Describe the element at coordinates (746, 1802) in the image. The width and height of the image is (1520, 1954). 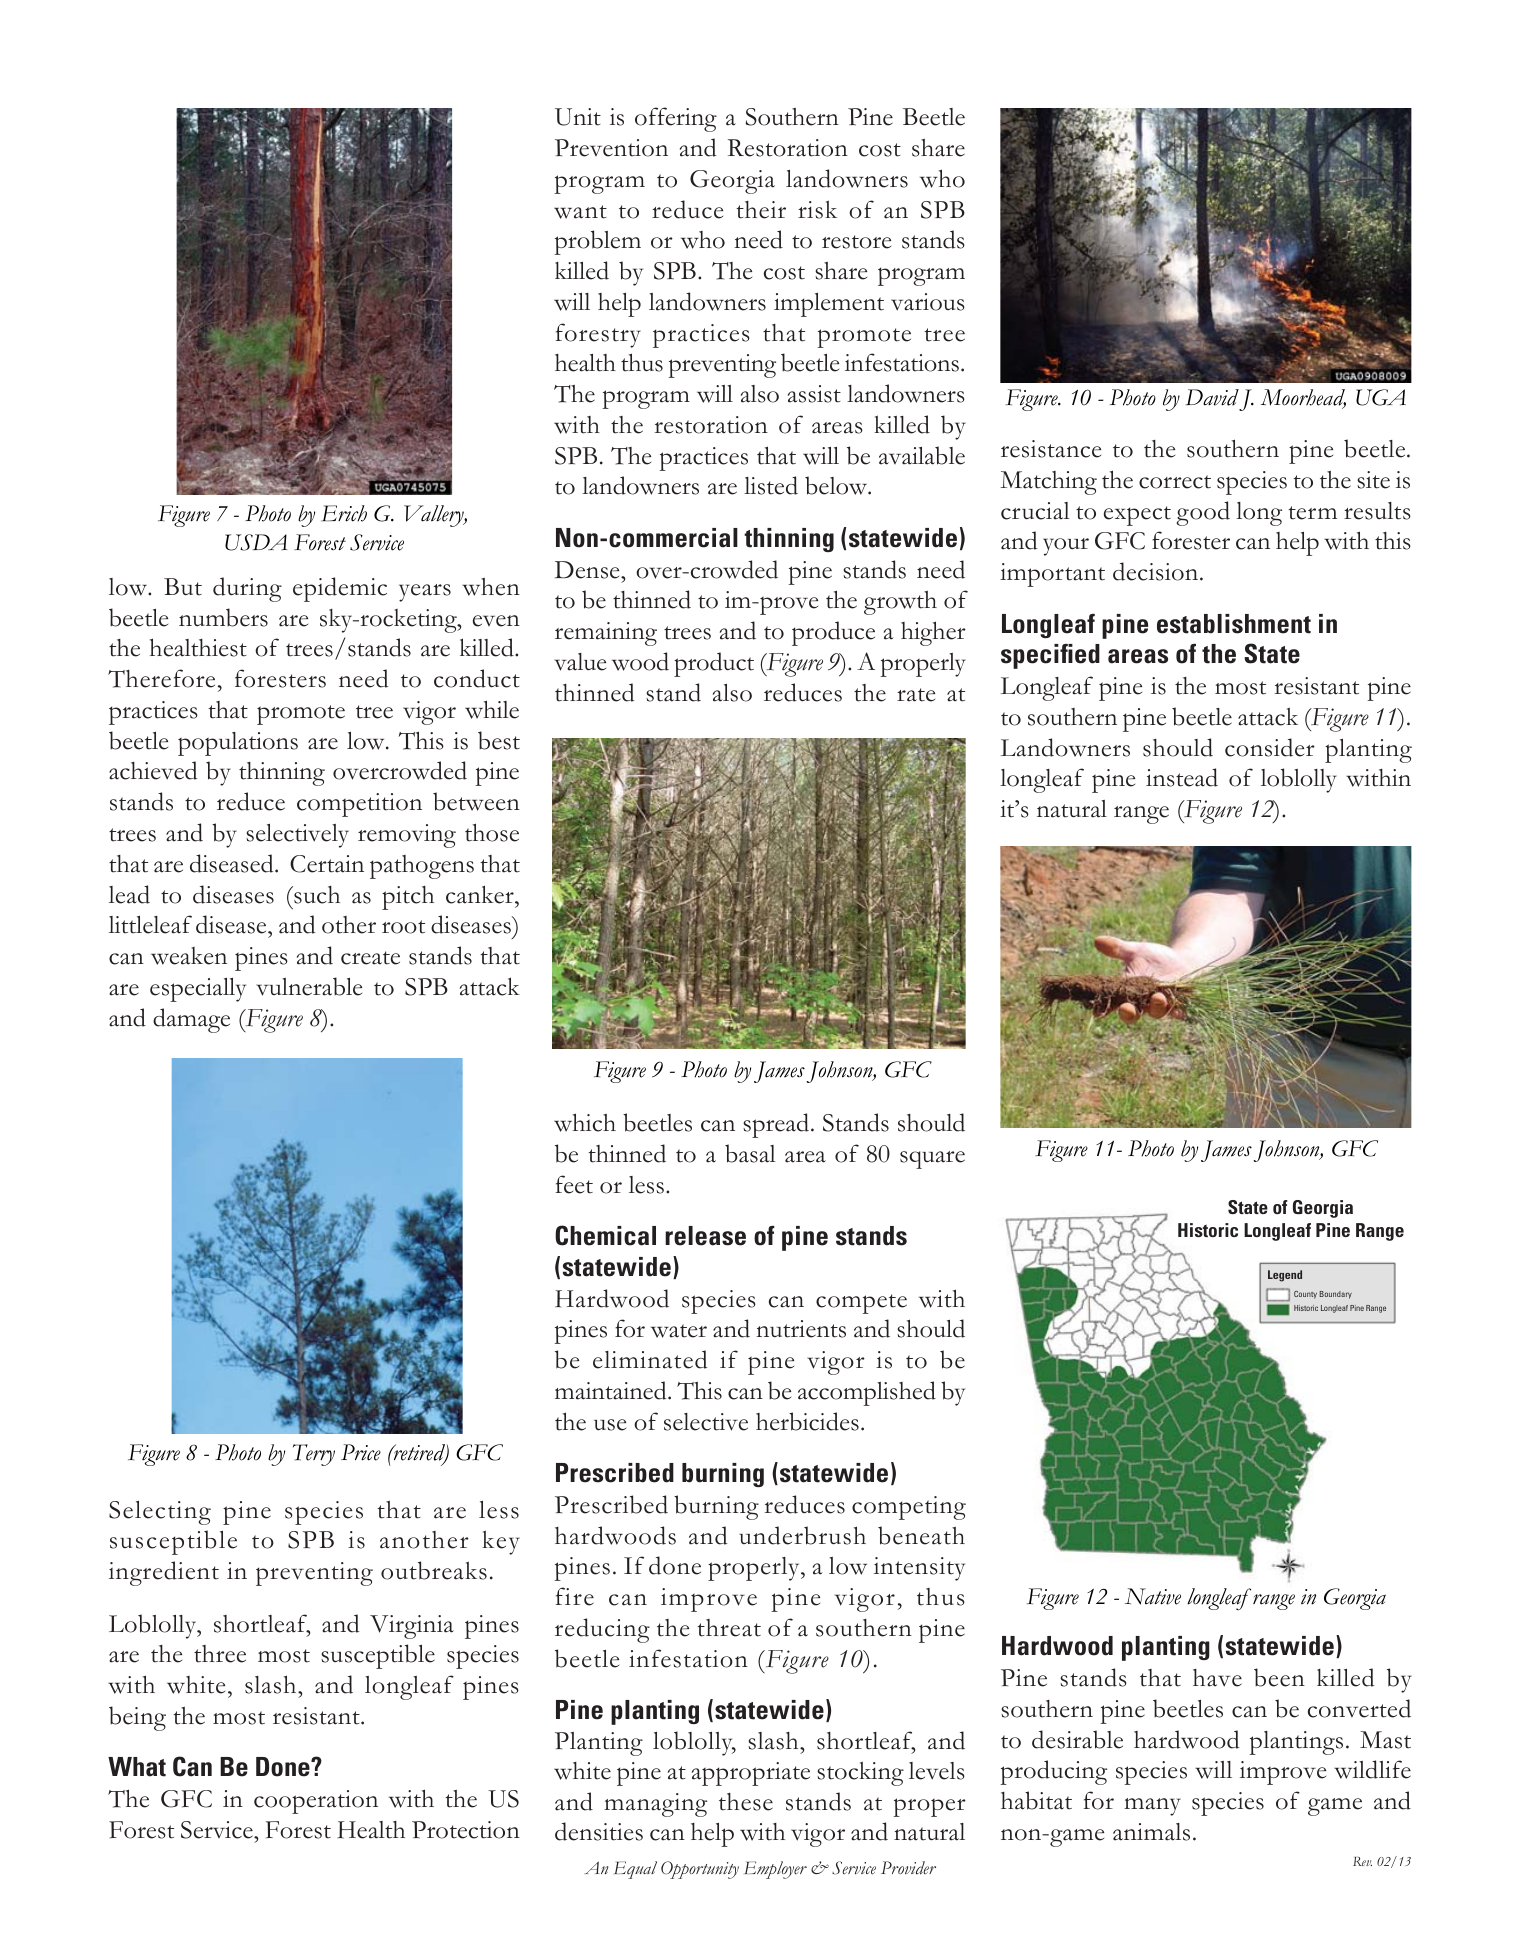
I see `these` at that location.
